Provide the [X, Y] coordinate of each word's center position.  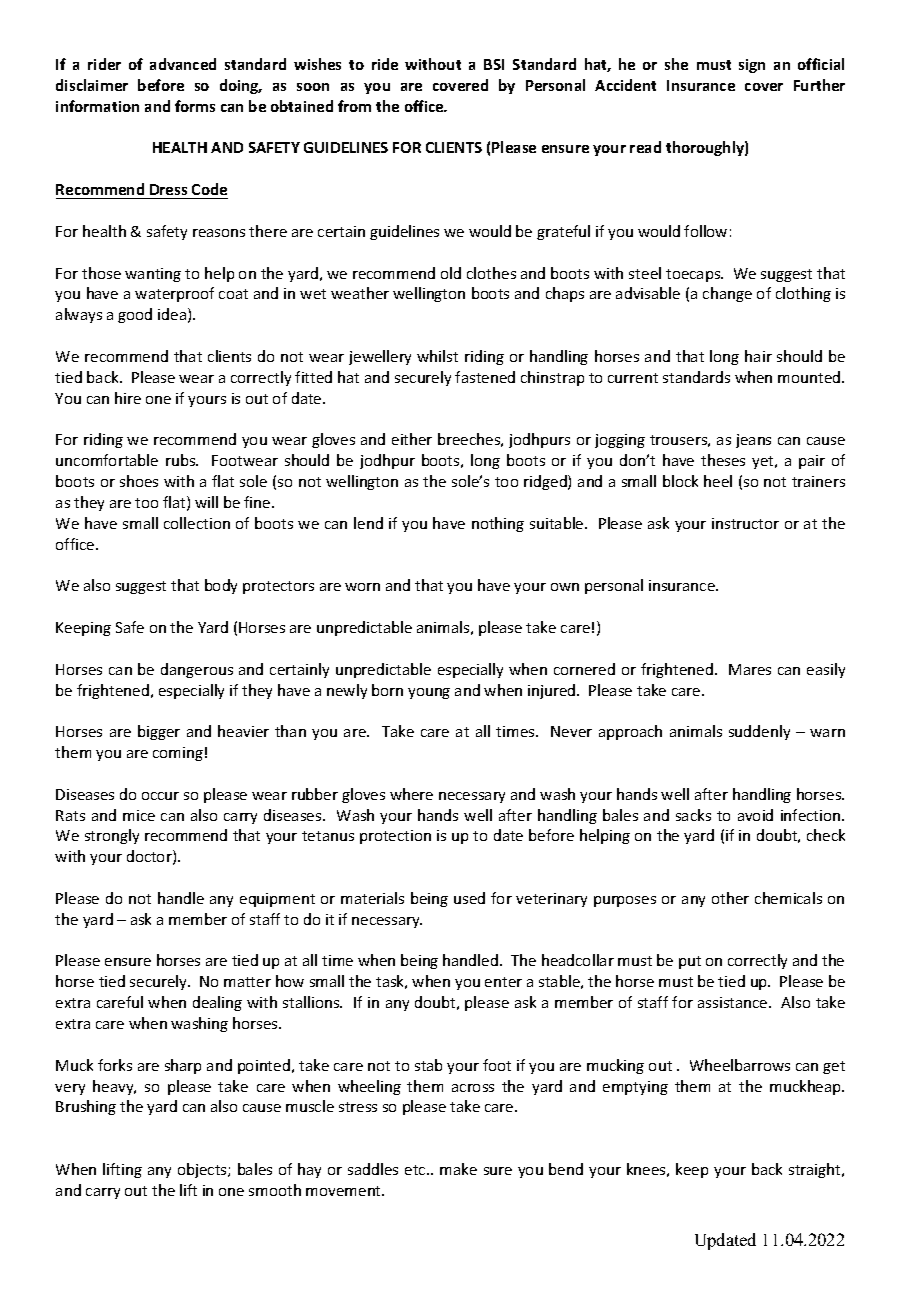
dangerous [197, 670]
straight [816, 1170]
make [458, 1169]
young [429, 693]
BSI [494, 64]
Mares [750, 669]
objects [203, 1170]
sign [752, 66]
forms [195, 106]
